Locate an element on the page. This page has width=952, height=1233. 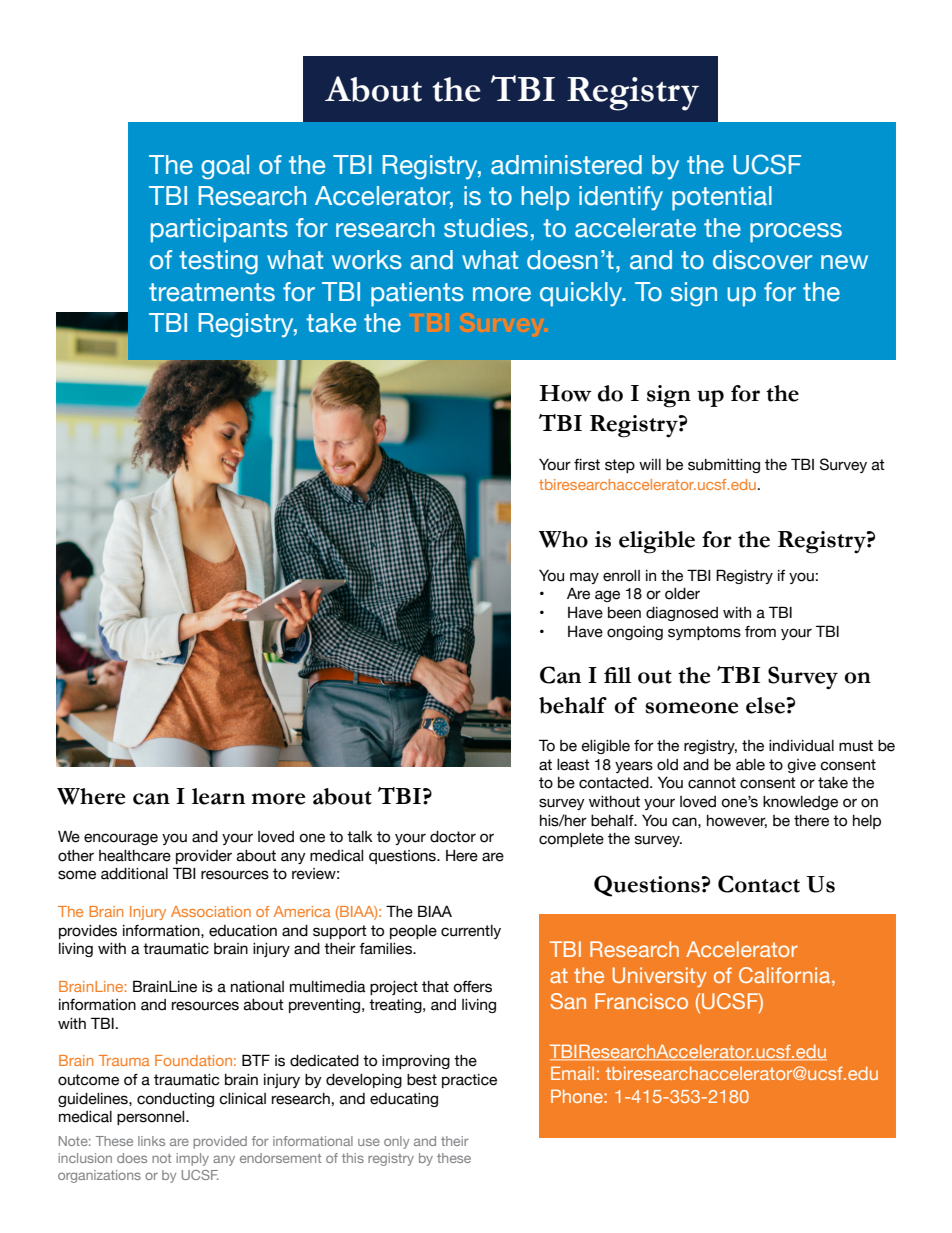
learn is located at coordinates (218, 796).
